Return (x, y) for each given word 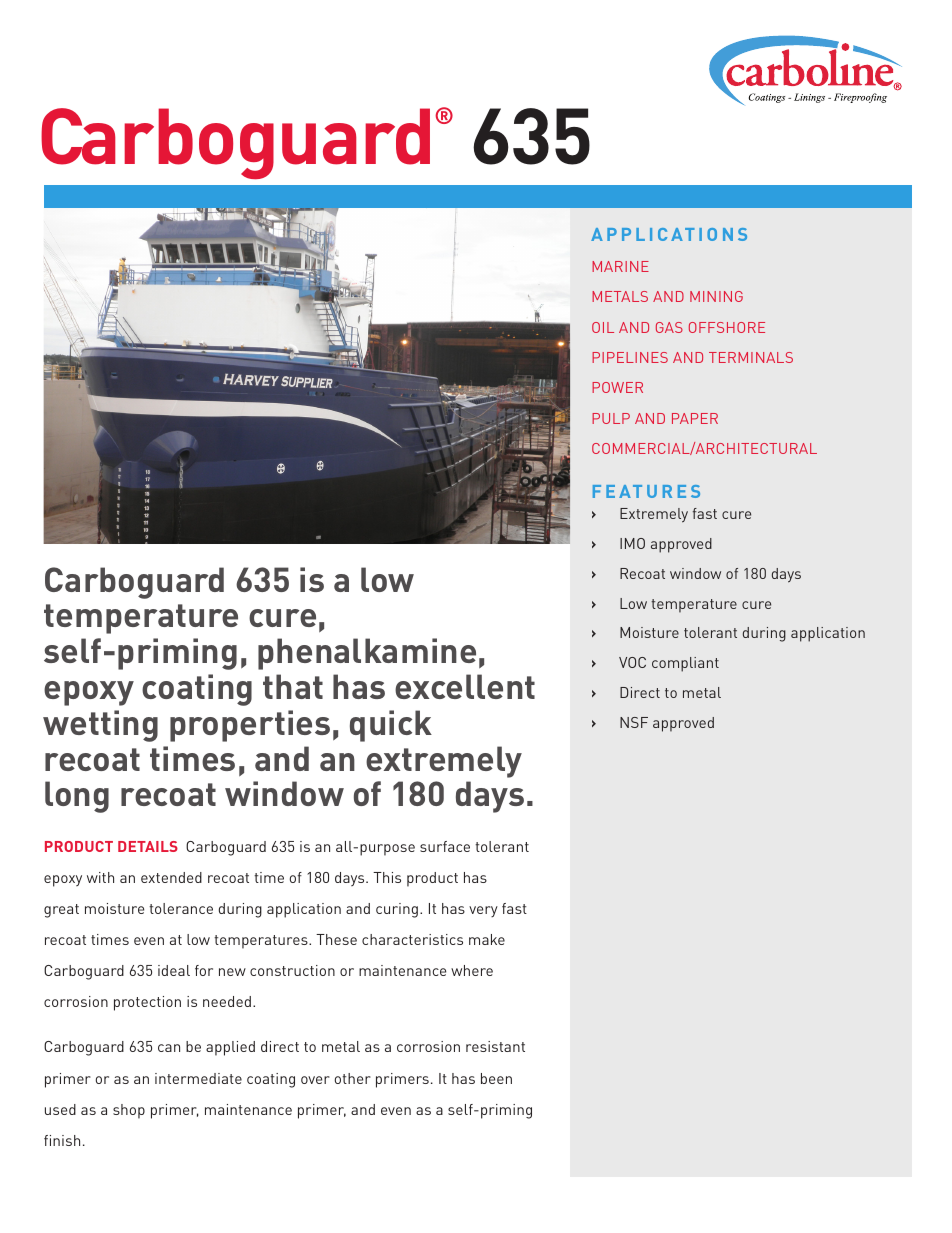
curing (397, 910)
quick (391, 726)
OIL (603, 327)
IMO (632, 543)
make (487, 939)
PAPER (695, 418)
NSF (634, 722)
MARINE (620, 266)
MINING (716, 296)
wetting (100, 726)
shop (129, 1111)
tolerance (181, 908)
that (293, 686)
